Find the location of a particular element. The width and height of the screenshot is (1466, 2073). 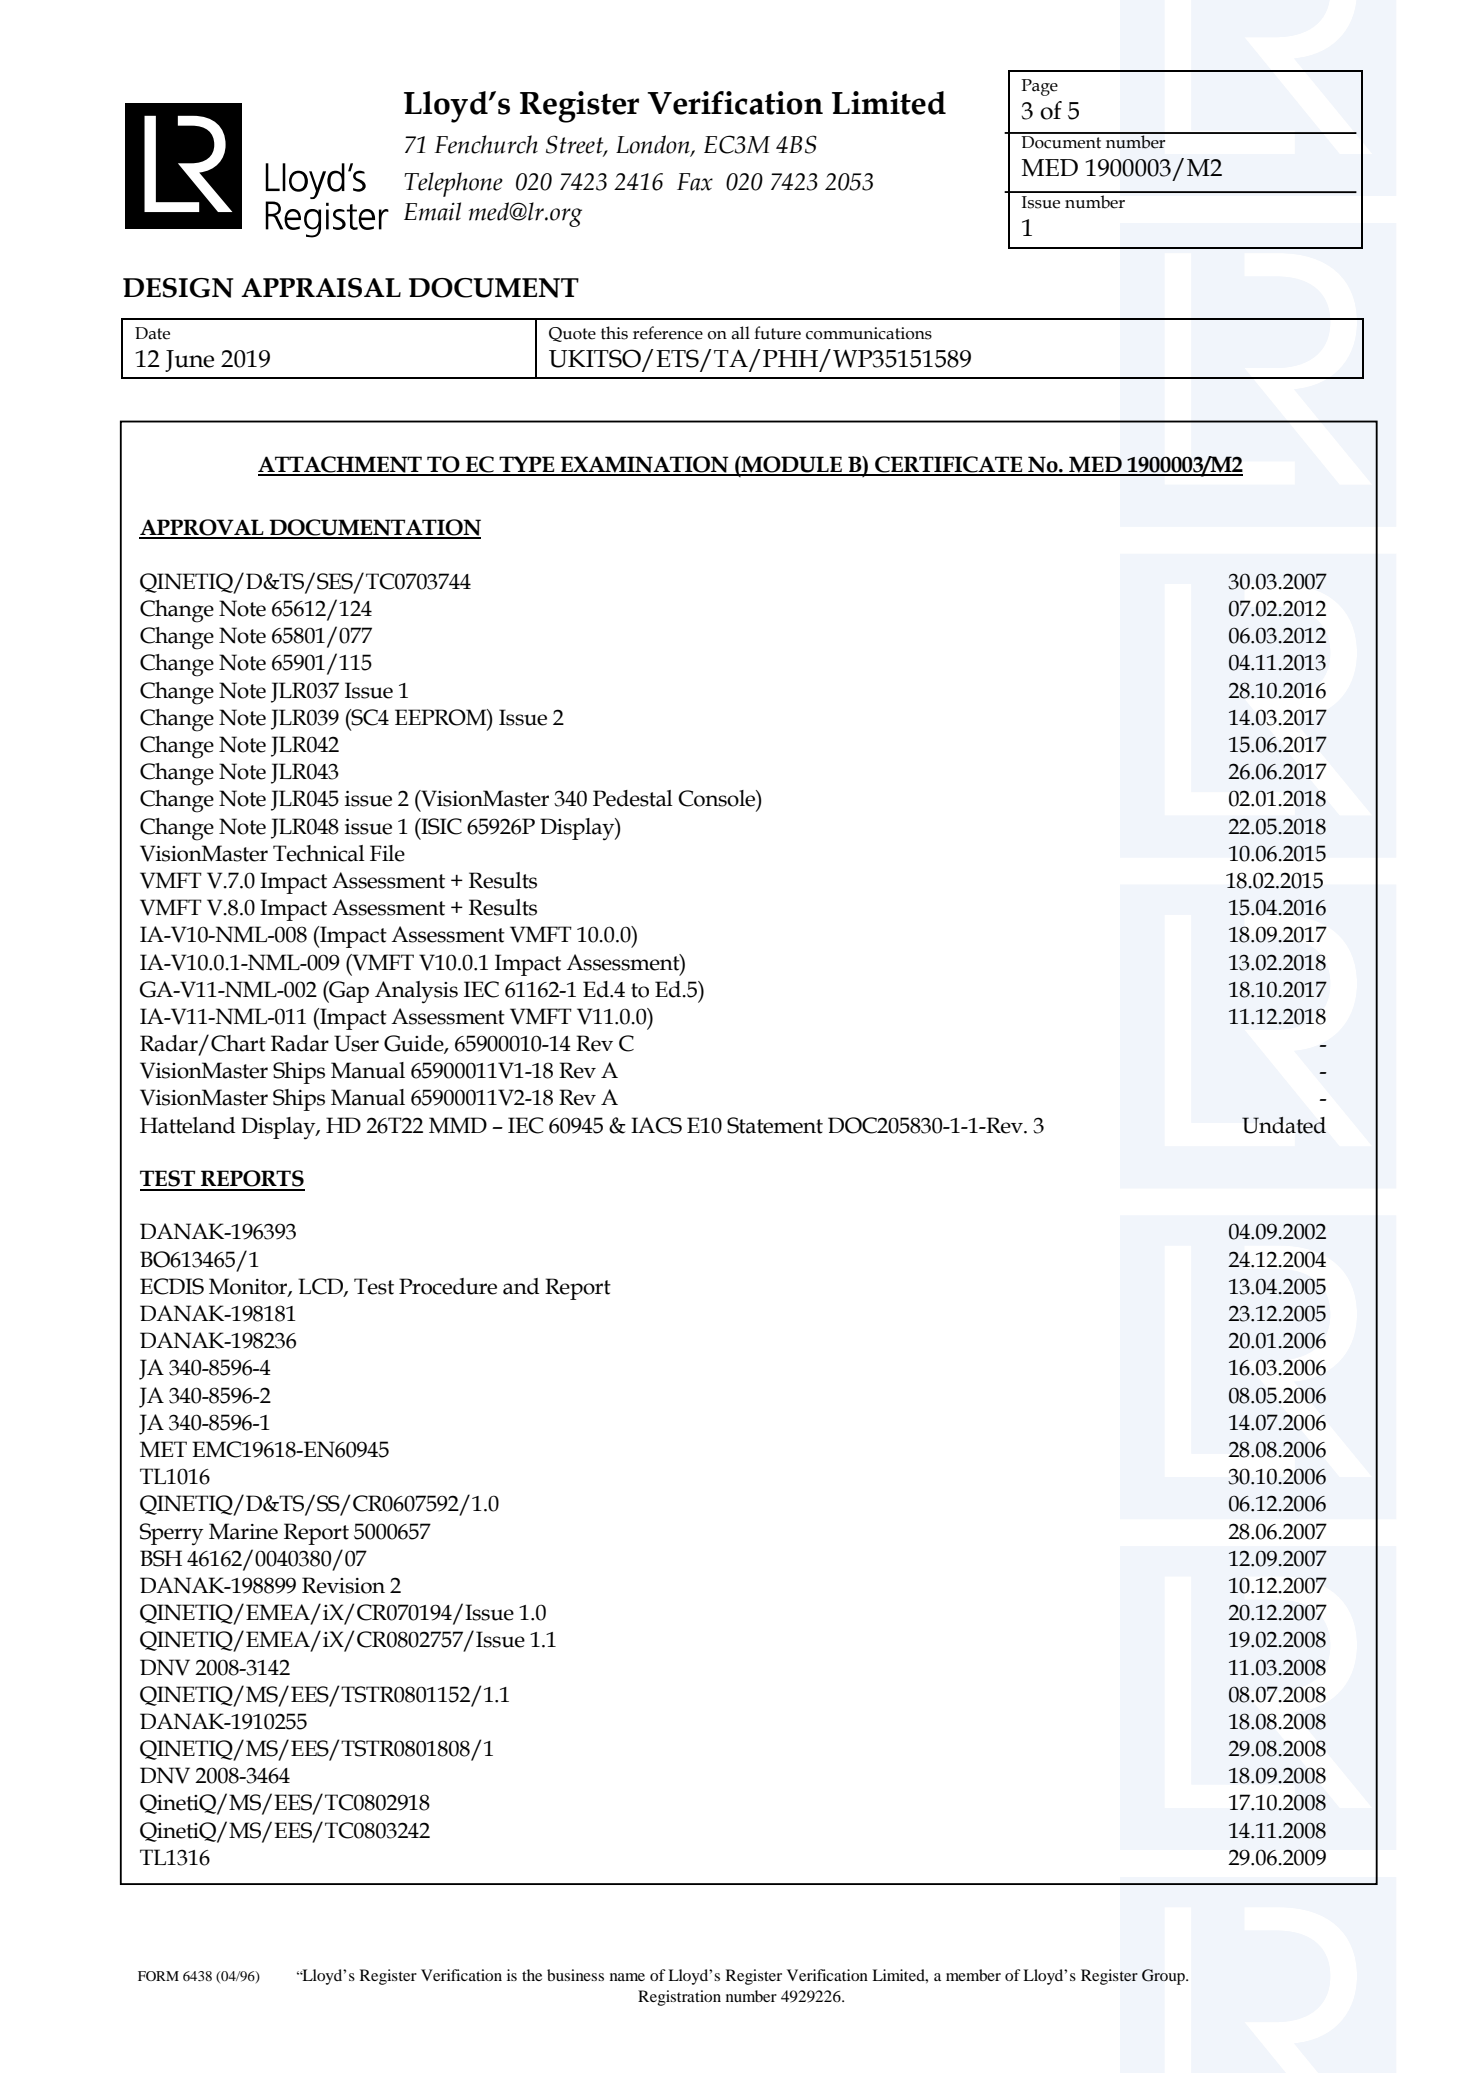

Technical is located at coordinates (319, 853).
